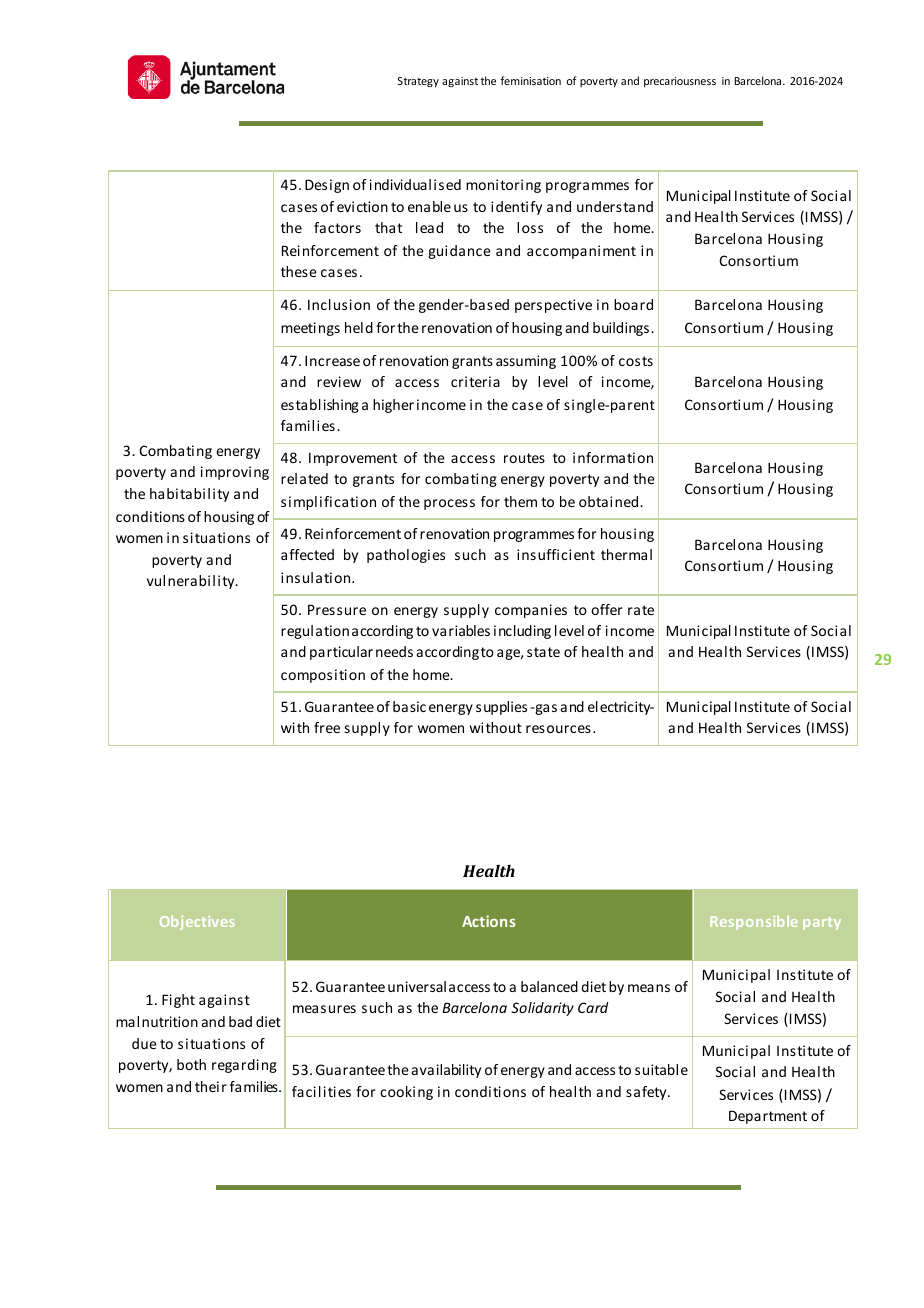 The image size is (924, 1308). Describe the element at coordinates (461, 630) in the screenshot. I see `variables` at that location.
